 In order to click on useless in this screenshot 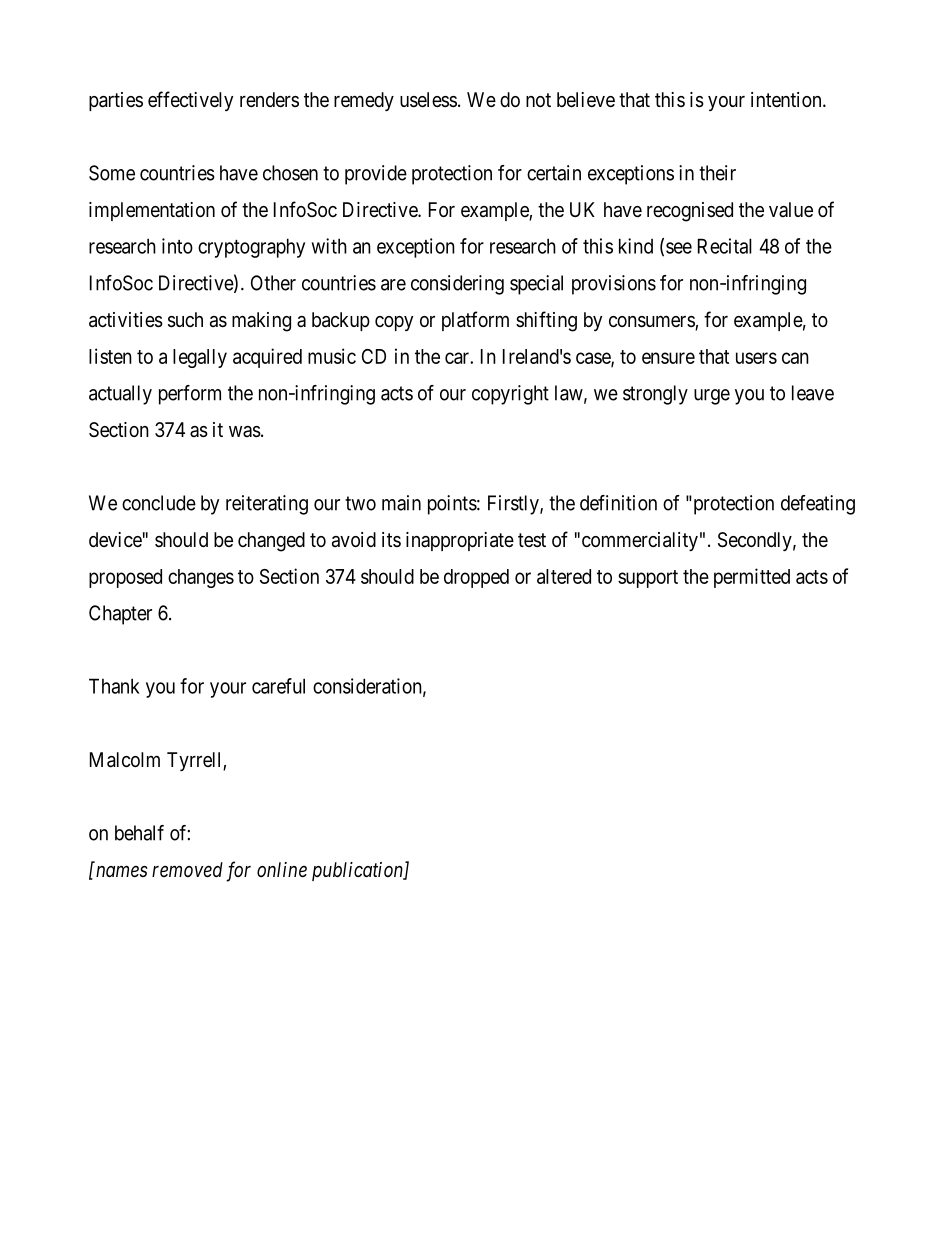, I will do `click(428, 100)`.
